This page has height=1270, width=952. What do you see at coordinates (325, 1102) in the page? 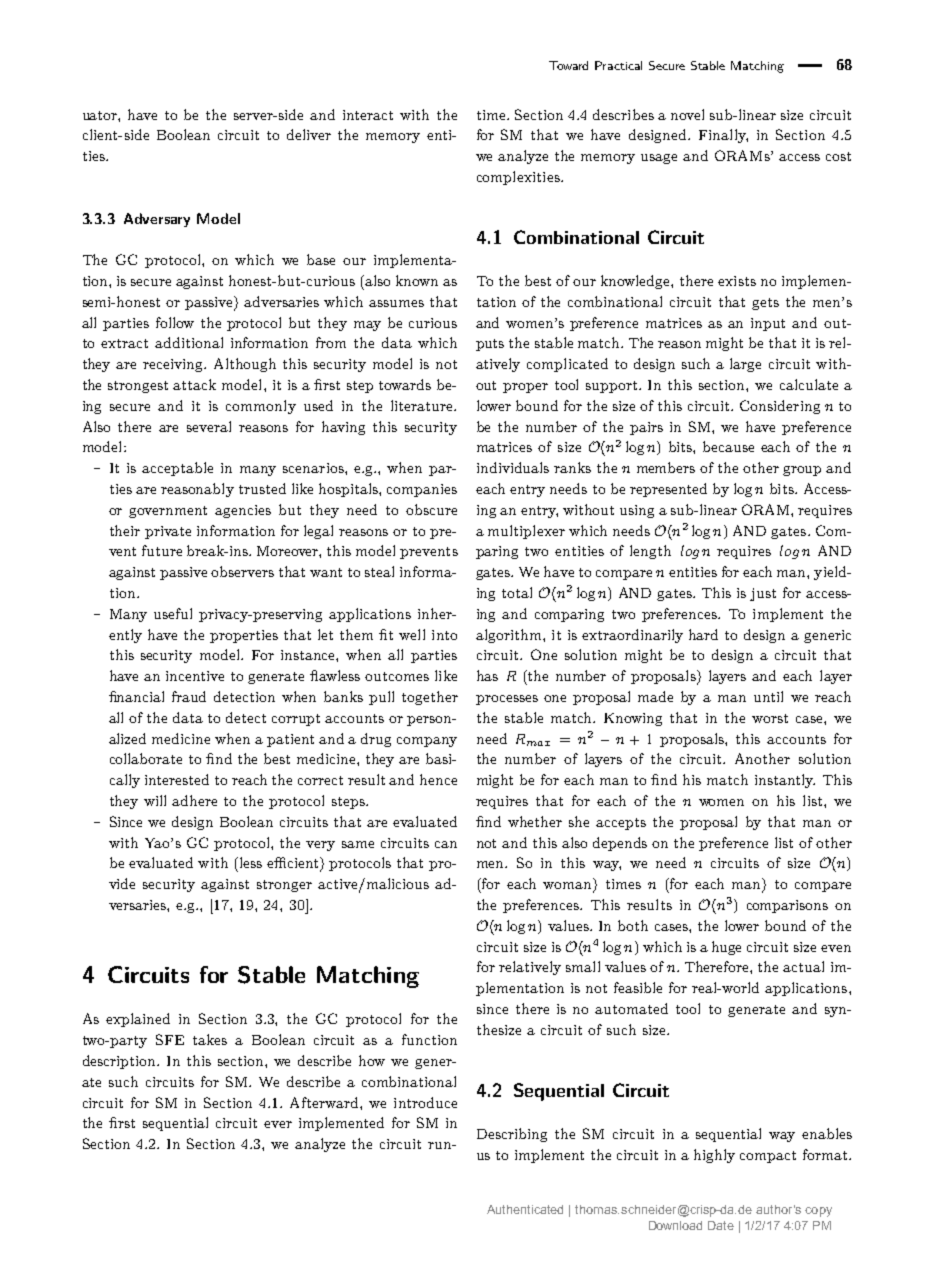
I see `Afterward` at bounding box center [325, 1102].
